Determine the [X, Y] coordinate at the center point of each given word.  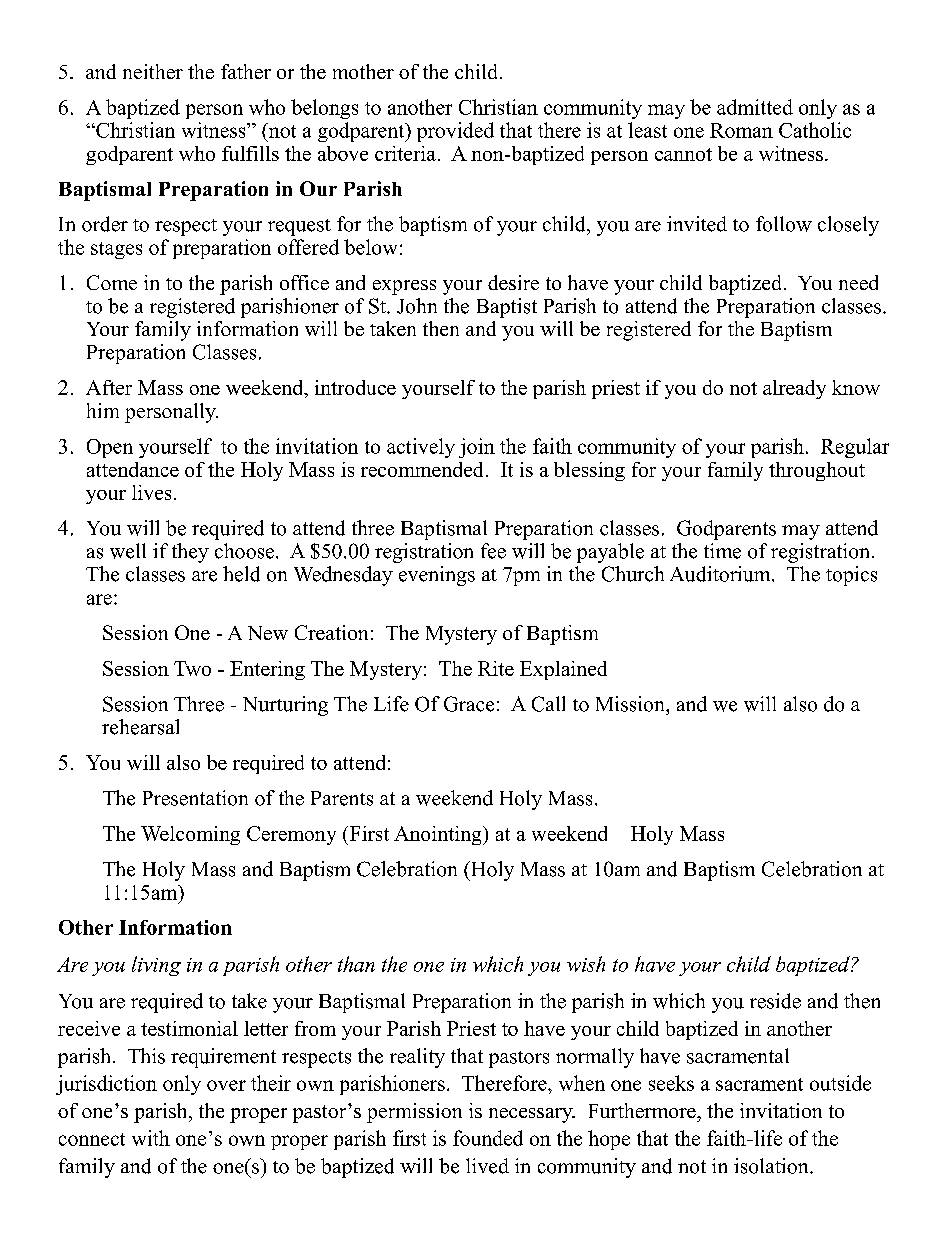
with [151, 1138]
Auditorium [721, 574]
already [794, 389]
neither [153, 71]
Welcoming [190, 835]
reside [775, 1001]
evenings [437, 576]
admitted [755, 107]
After [109, 387]
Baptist [507, 308]
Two [192, 668]
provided [455, 132]
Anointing [439, 835]
